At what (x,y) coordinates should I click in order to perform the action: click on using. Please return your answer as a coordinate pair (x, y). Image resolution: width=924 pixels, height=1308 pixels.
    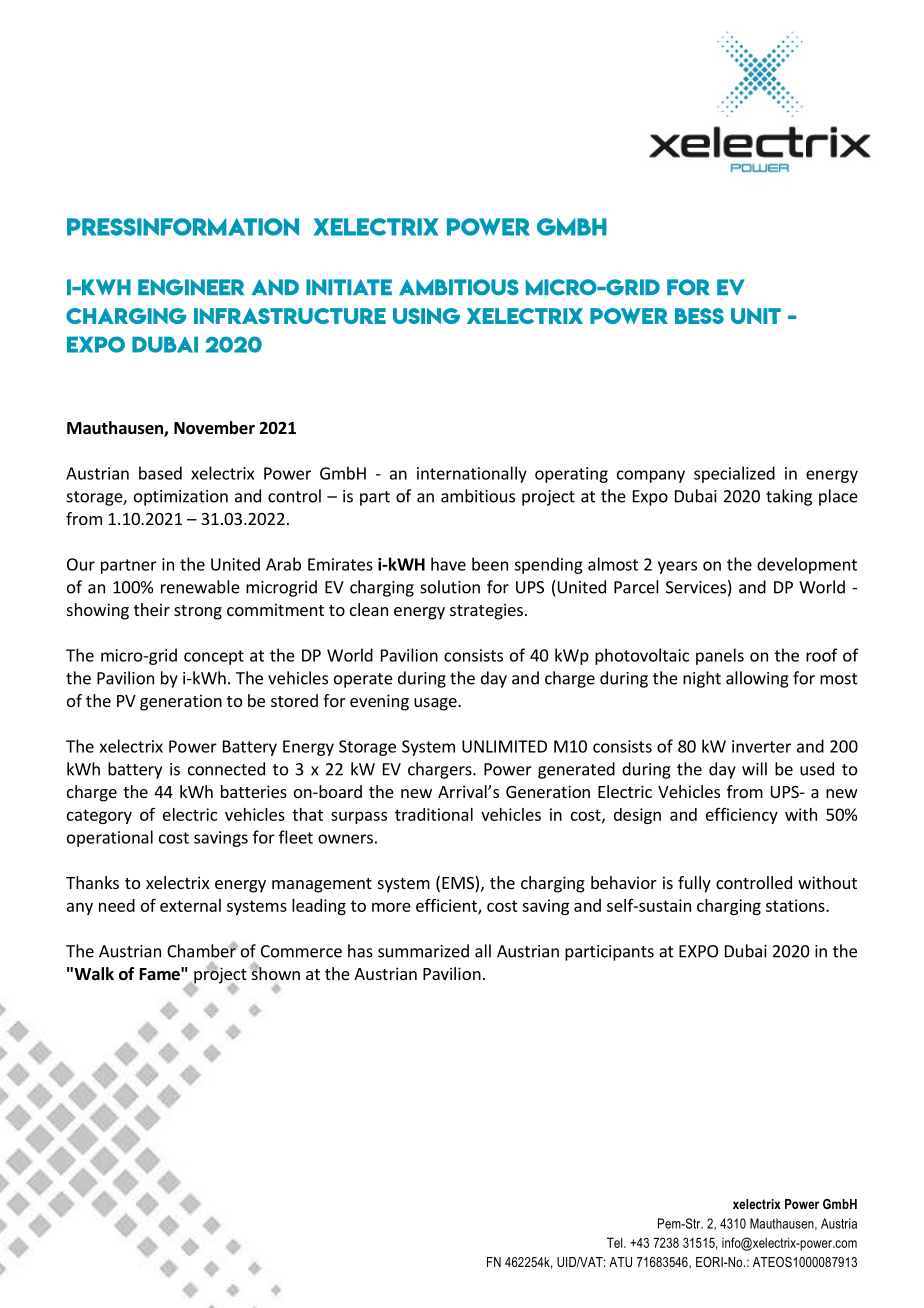
    Looking at the image, I should click on (426, 316).
